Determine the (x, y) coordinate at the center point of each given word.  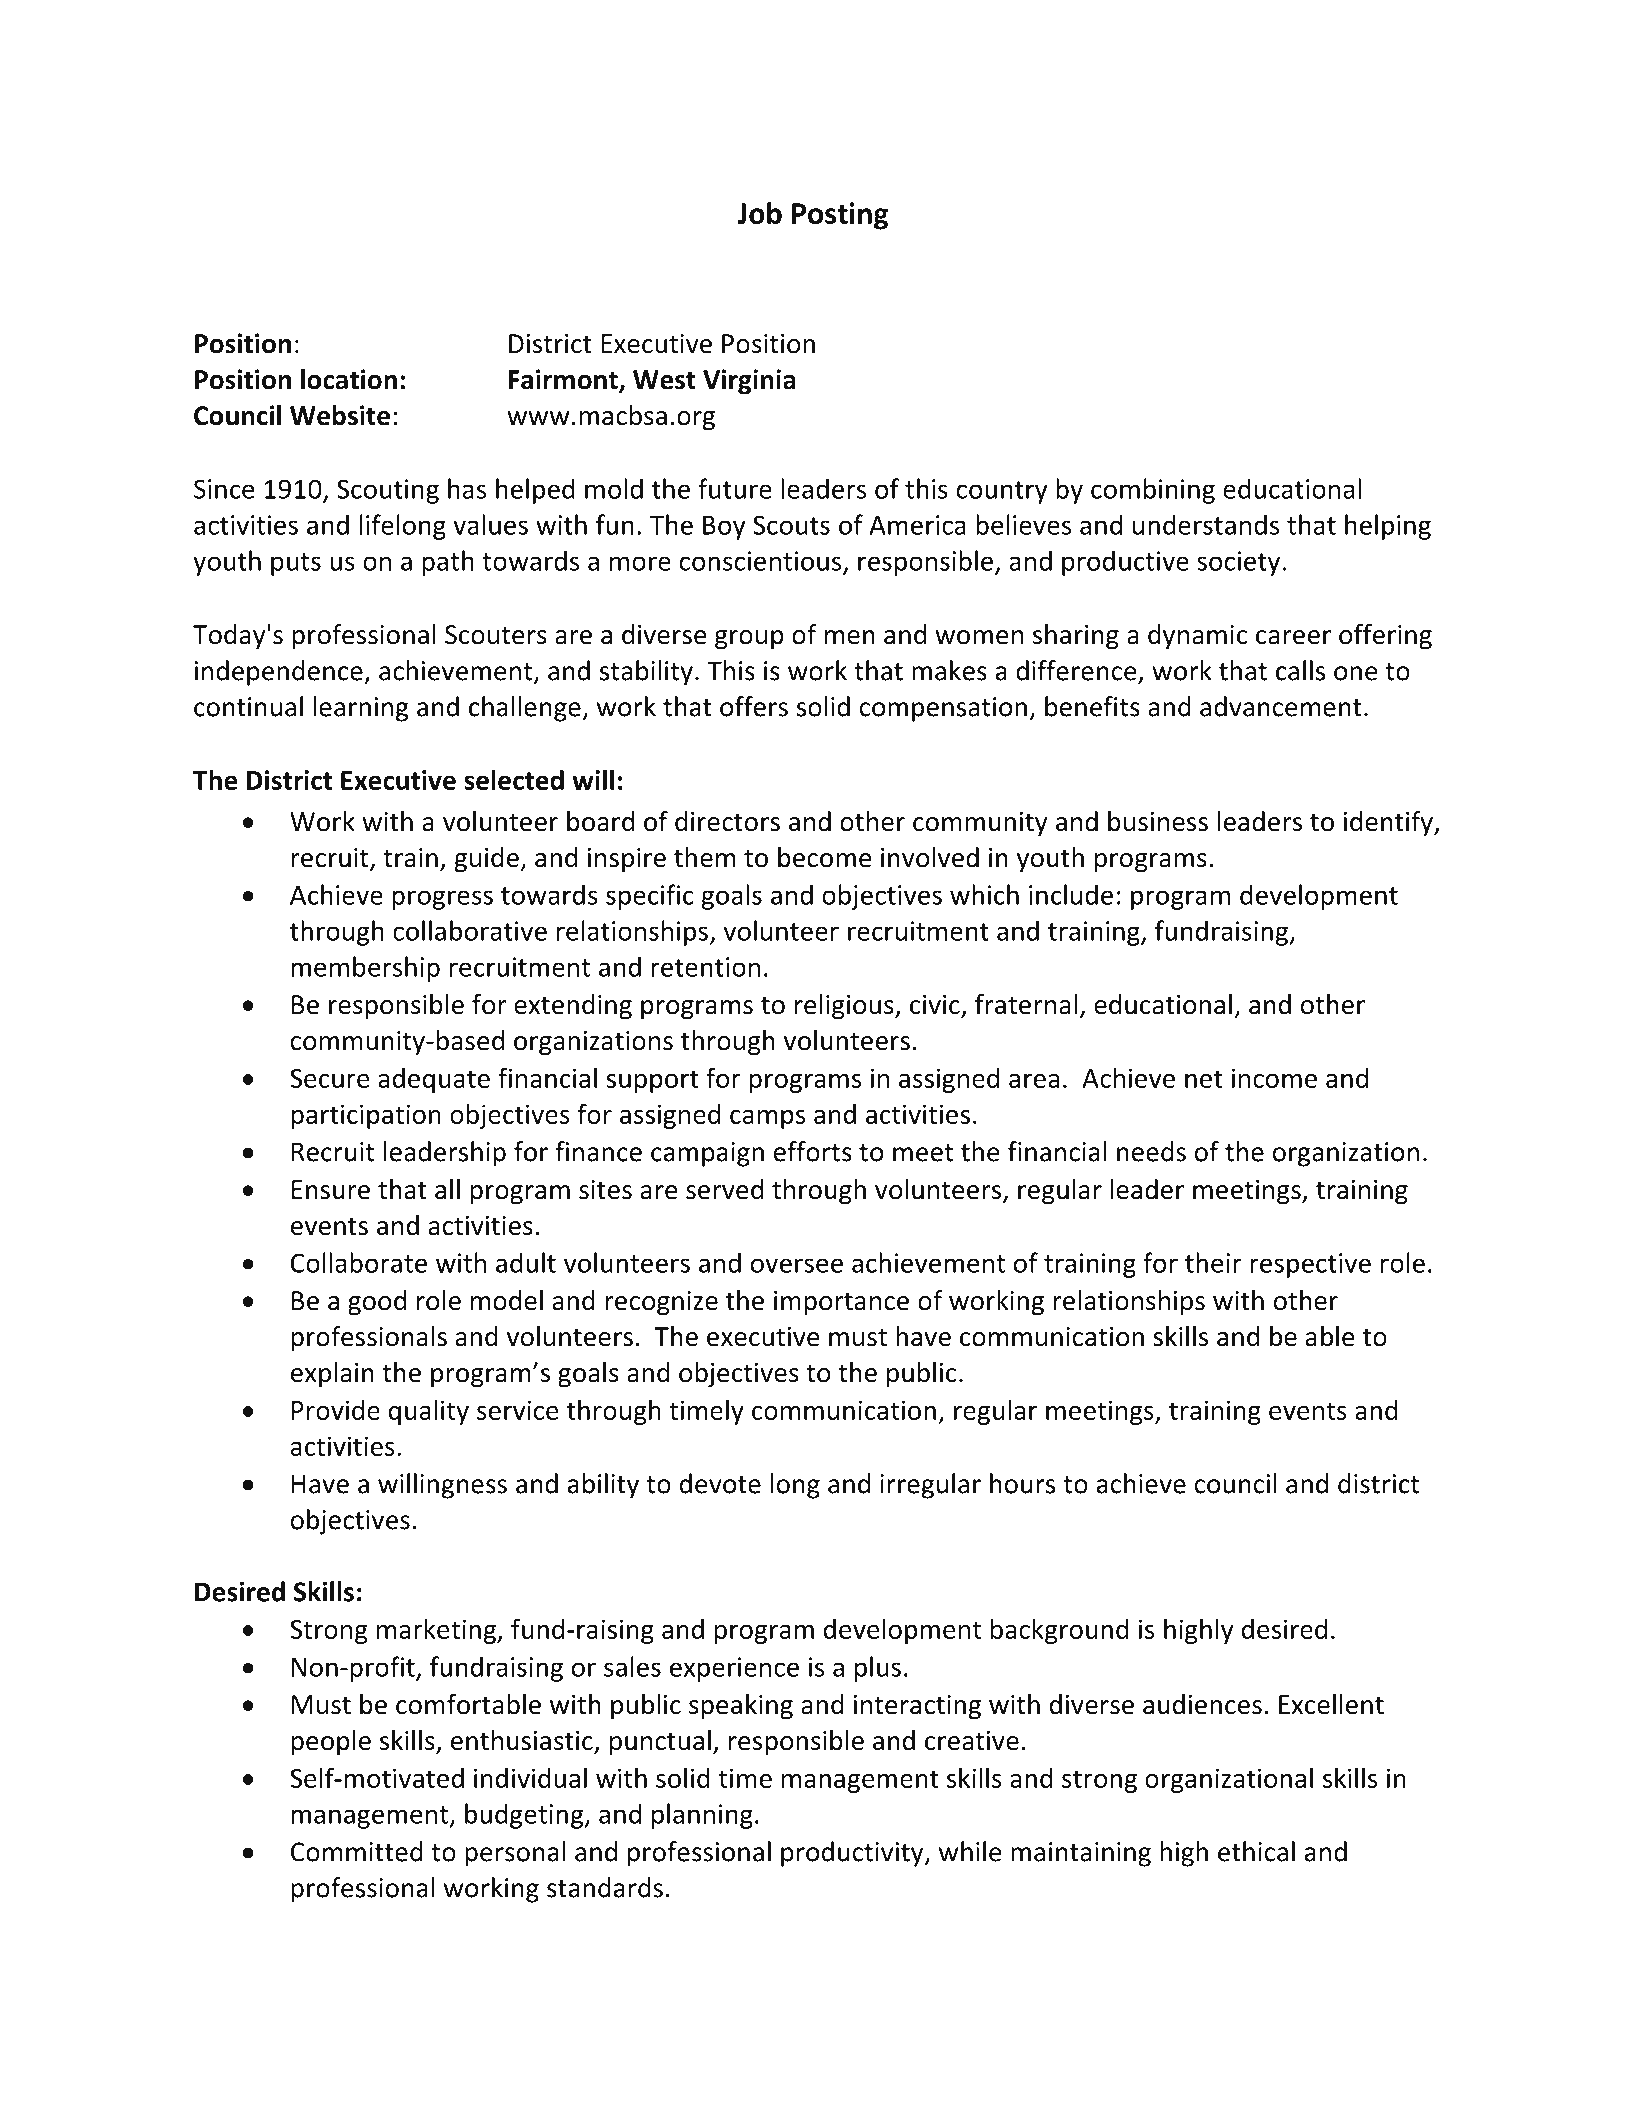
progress (442, 900)
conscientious (760, 561)
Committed (357, 1851)
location (349, 379)
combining (1153, 491)
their (1213, 1262)
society (1238, 563)
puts (296, 564)
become (825, 857)
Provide (336, 1409)
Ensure (331, 1190)
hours (1022, 1483)
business (1158, 821)
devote (720, 1483)
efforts (813, 1151)
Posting (840, 216)
